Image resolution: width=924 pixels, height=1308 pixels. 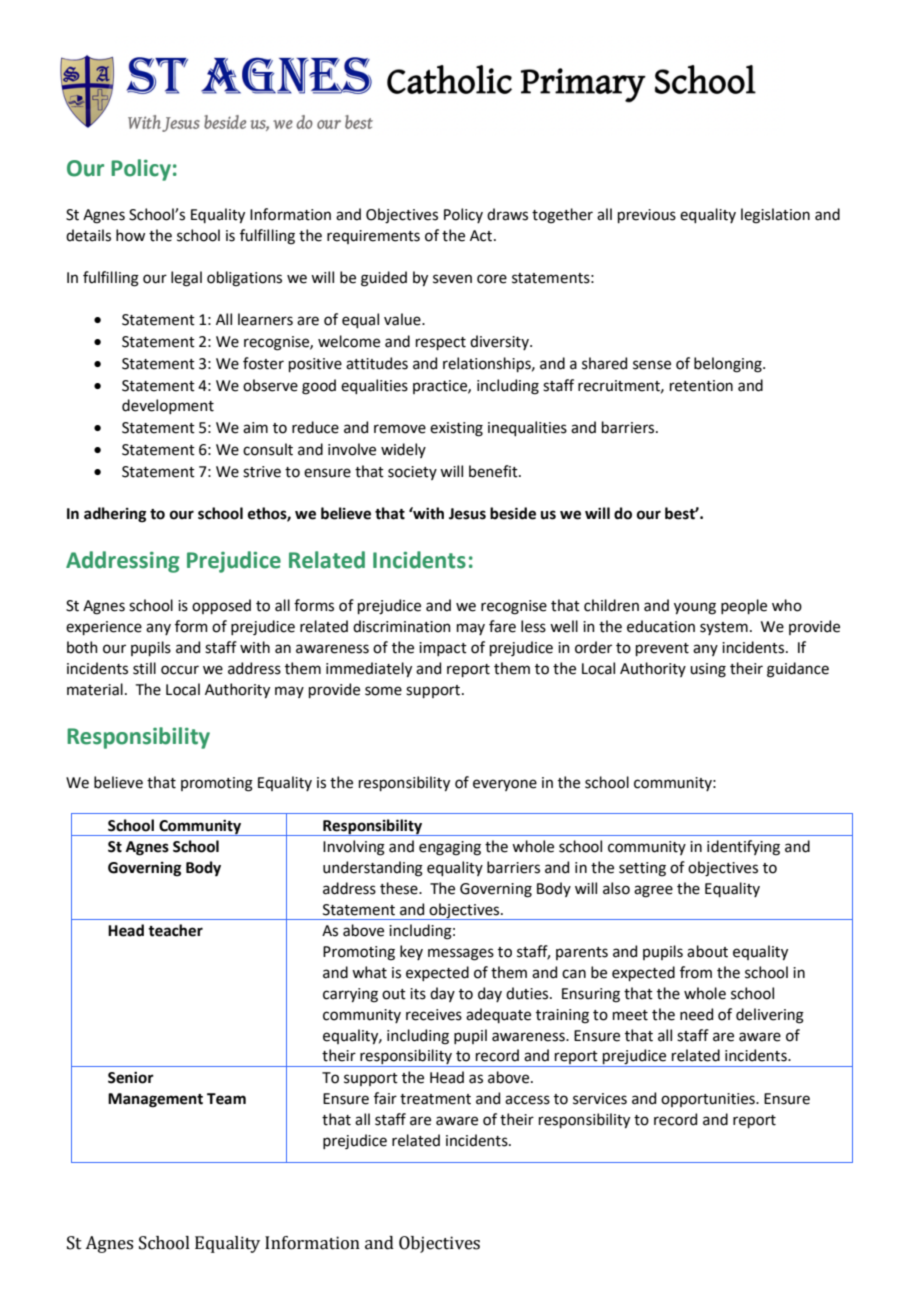 What do you see at coordinates (709, 1100) in the page?
I see `opportunities` at bounding box center [709, 1100].
